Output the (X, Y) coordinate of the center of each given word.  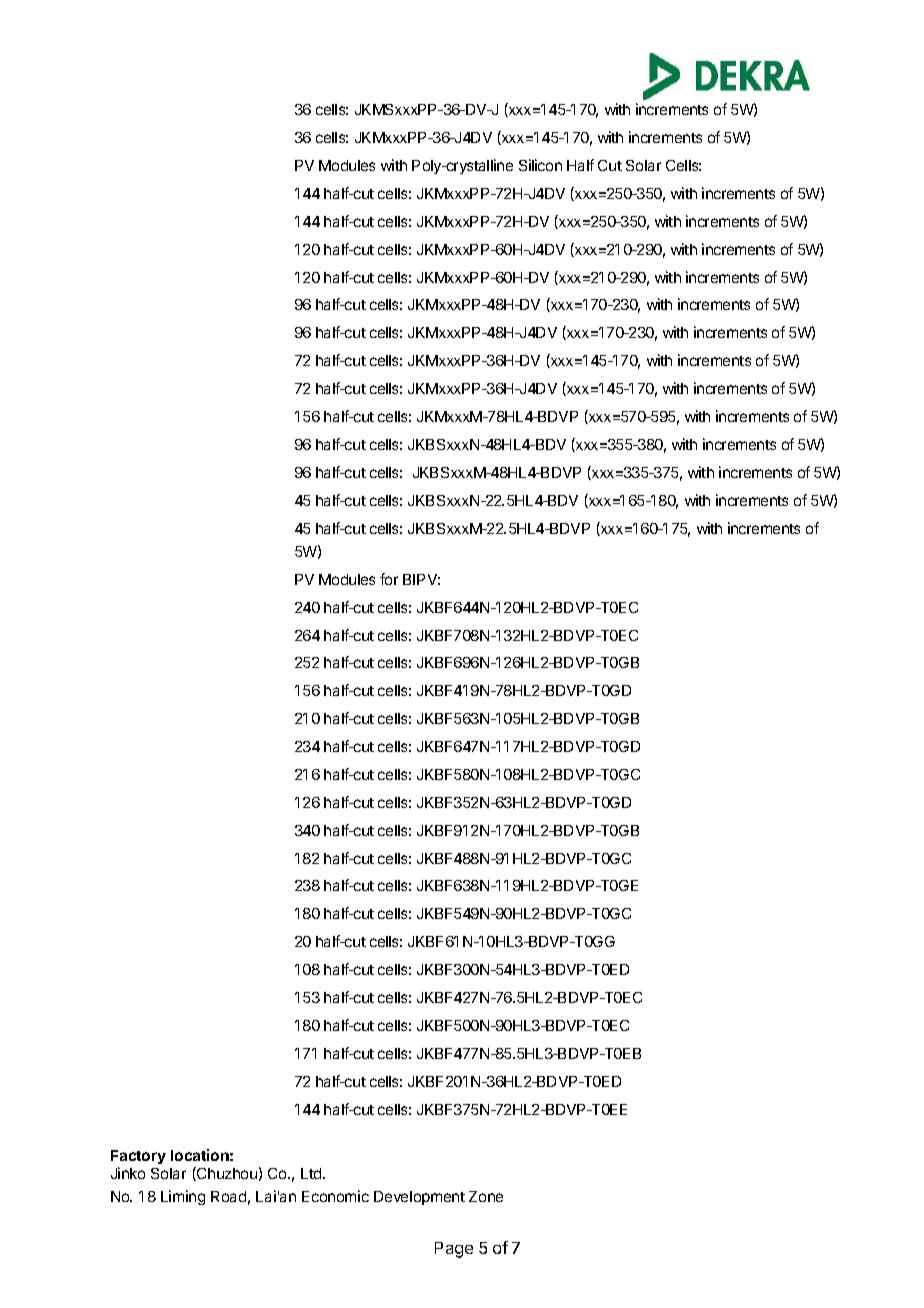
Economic (335, 1196)
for (389, 579)
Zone (486, 1196)
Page (454, 1250)
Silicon (540, 165)
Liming (183, 1197)
